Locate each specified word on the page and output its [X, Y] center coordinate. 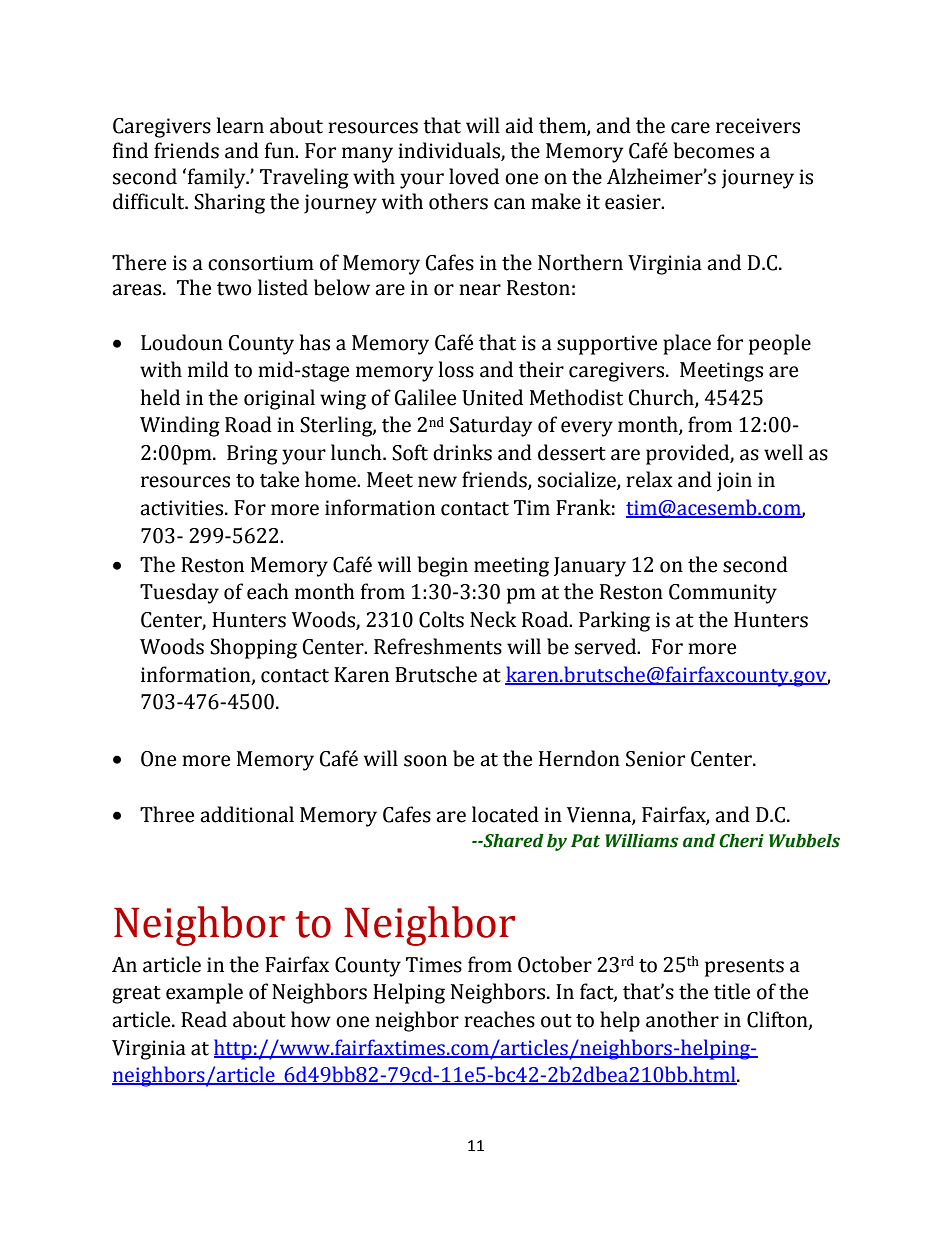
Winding [180, 426]
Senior [655, 759]
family [218, 178]
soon [425, 761]
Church [662, 398]
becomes [713, 150]
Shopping [253, 648]
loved [474, 176]
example [204, 993]
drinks [462, 452]
